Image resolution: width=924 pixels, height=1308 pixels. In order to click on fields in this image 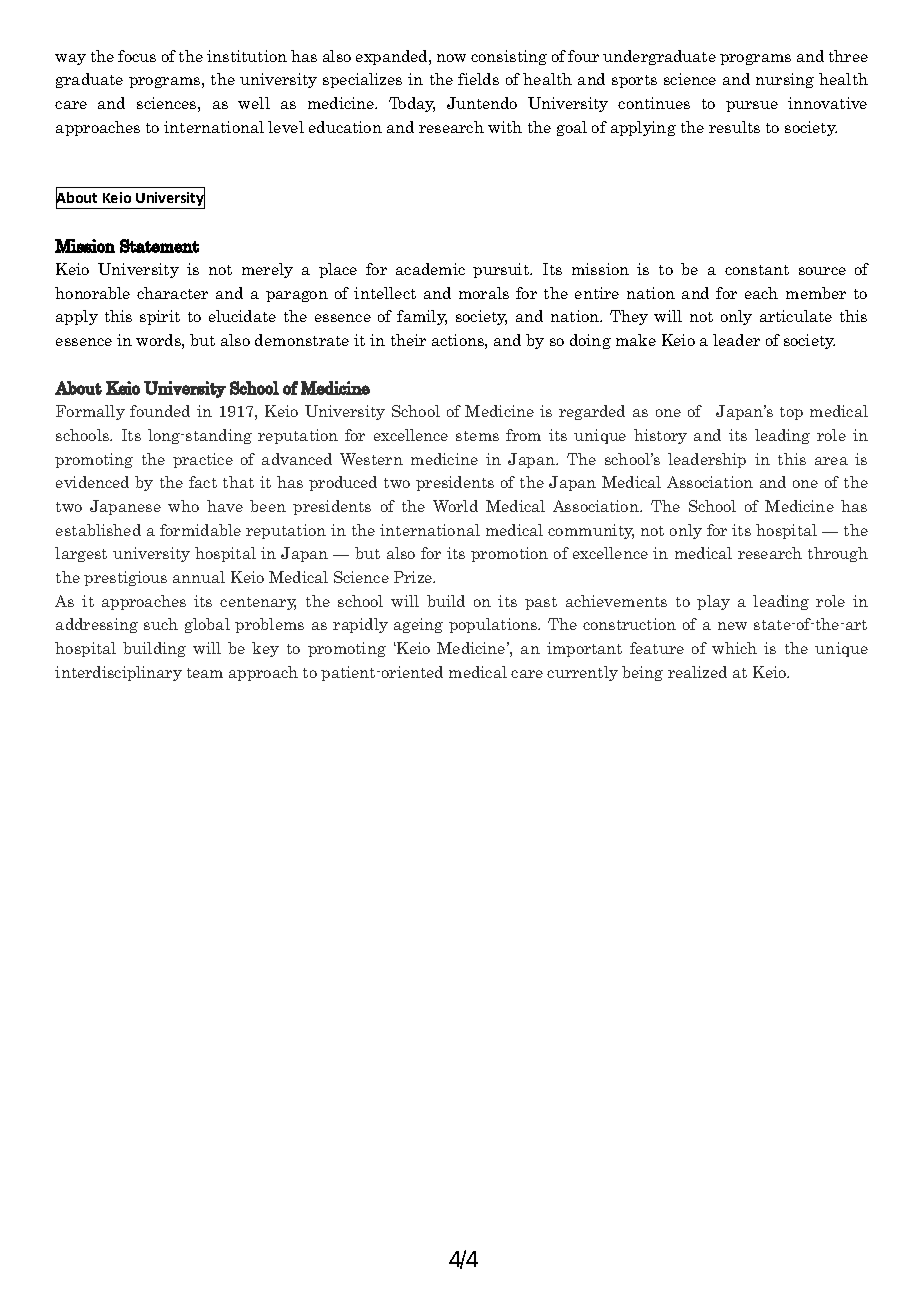, I will do `click(478, 79)`.
